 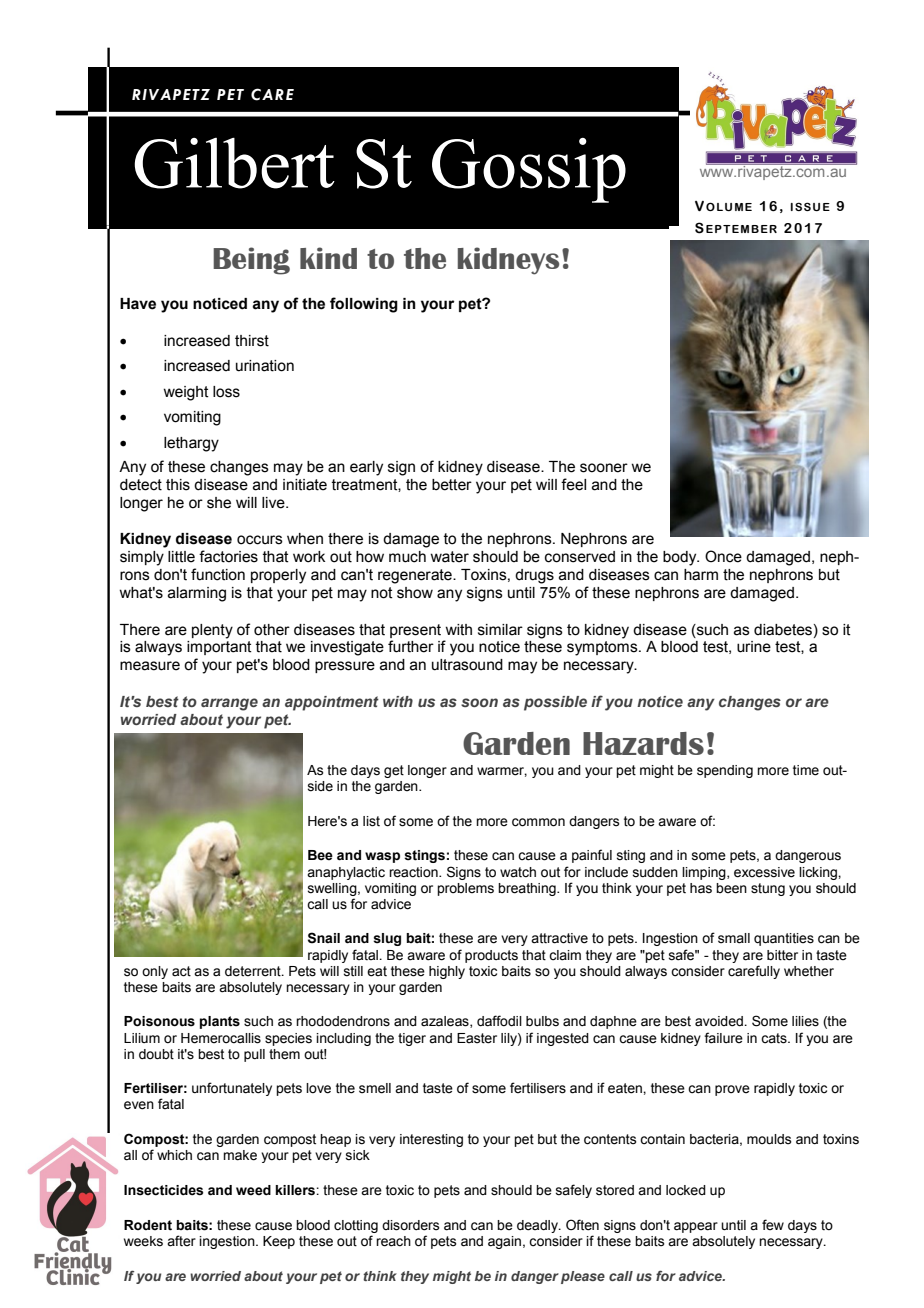 I want to click on spending, so click(x=725, y=771).
